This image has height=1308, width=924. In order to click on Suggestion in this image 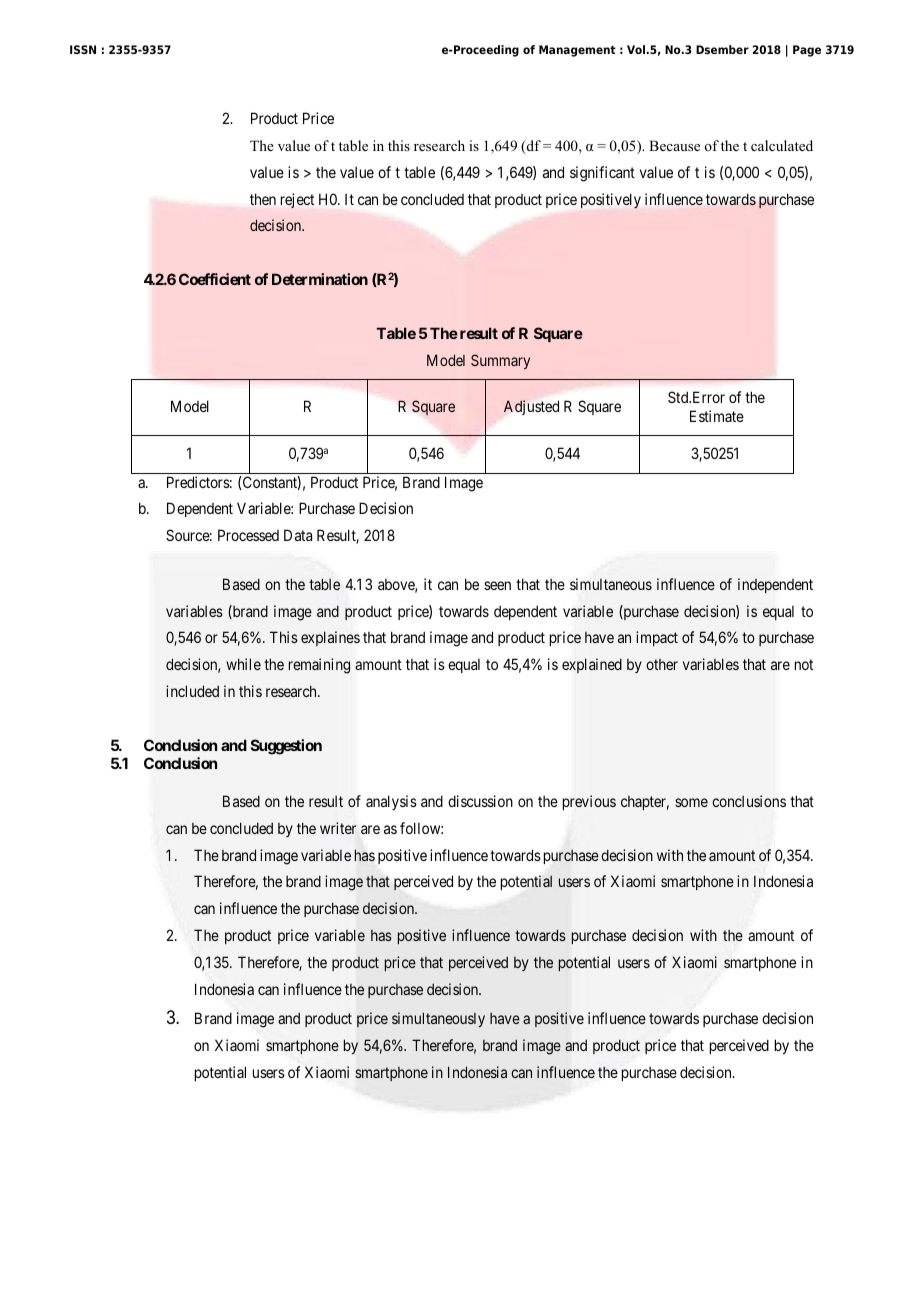, I will do `click(286, 747)`.
